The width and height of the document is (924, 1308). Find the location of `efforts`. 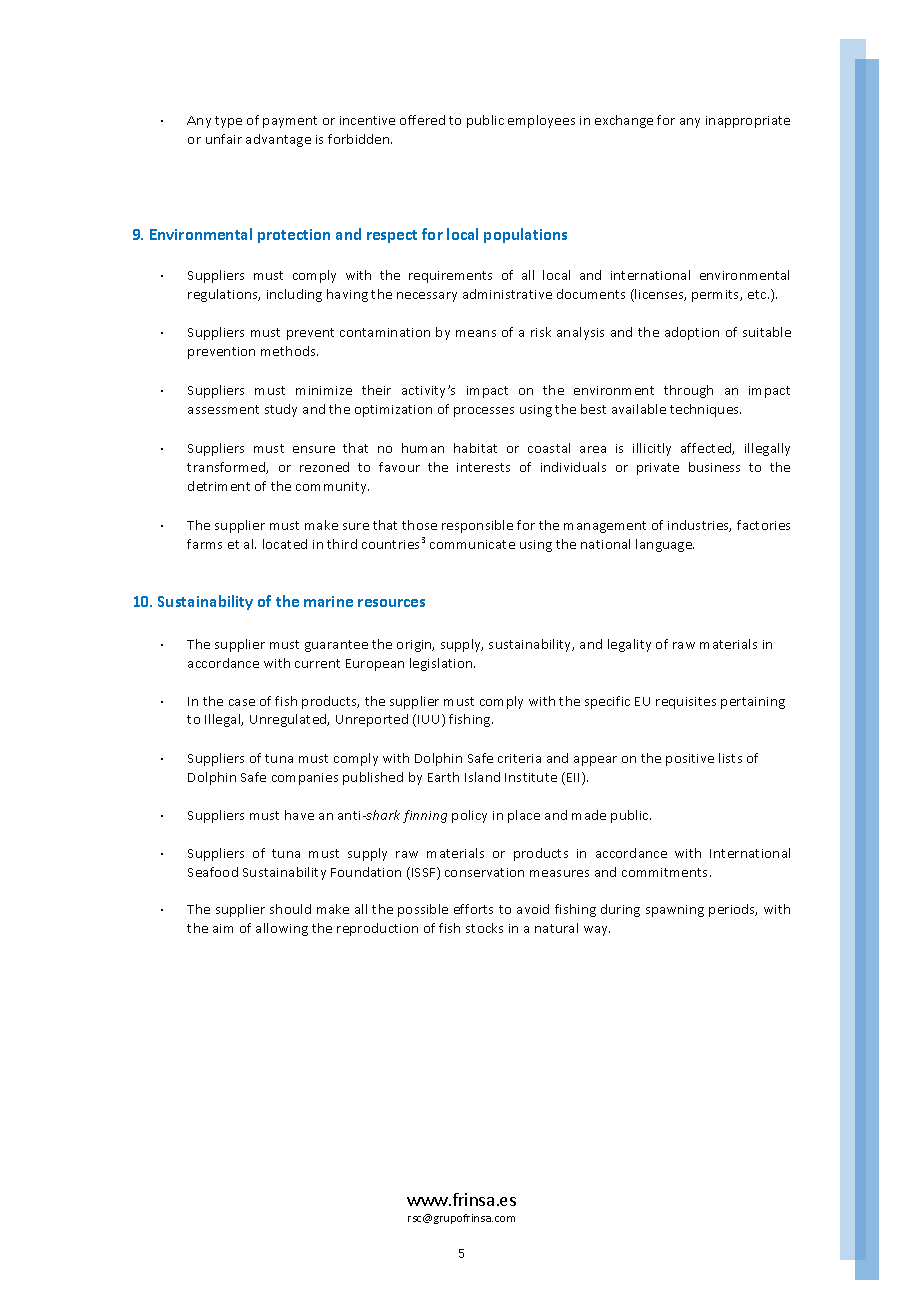

efforts is located at coordinates (473, 909).
